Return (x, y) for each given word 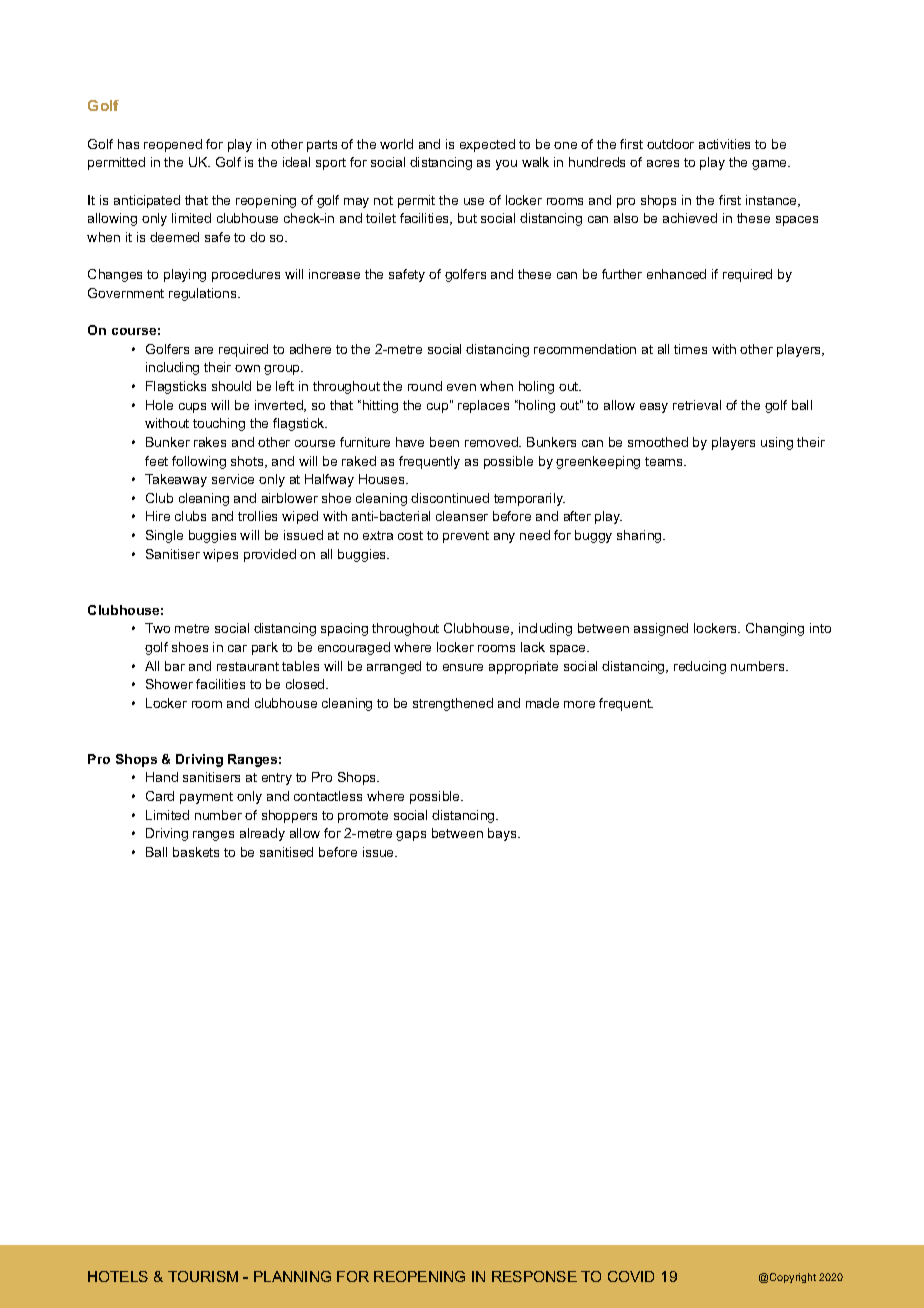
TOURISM (203, 1276)
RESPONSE (534, 1276)
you (506, 165)
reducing (700, 667)
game (770, 165)
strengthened (453, 704)
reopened (173, 145)
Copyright (793, 1278)
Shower (169, 684)
